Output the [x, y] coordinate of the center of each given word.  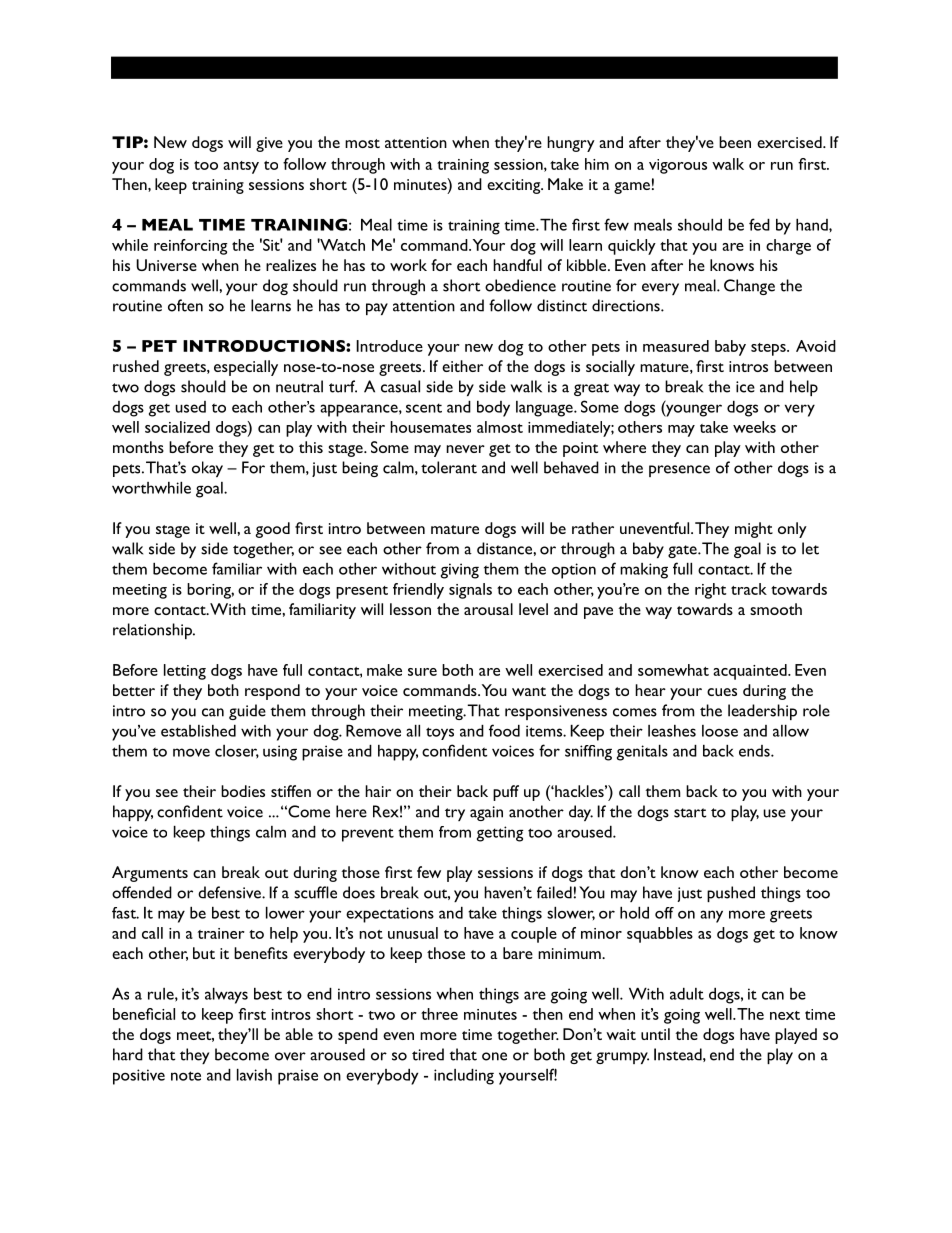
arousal [488, 609]
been [735, 142]
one [494, 1056]
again [486, 813]
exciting [515, 186]
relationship [153, 631]
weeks [754, 427]
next [785, 1015]
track [749, 589]
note [186, 1076]
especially [246, 368]
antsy [241, 167]
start [690, 813]
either [462, 366]
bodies [243, 791]
